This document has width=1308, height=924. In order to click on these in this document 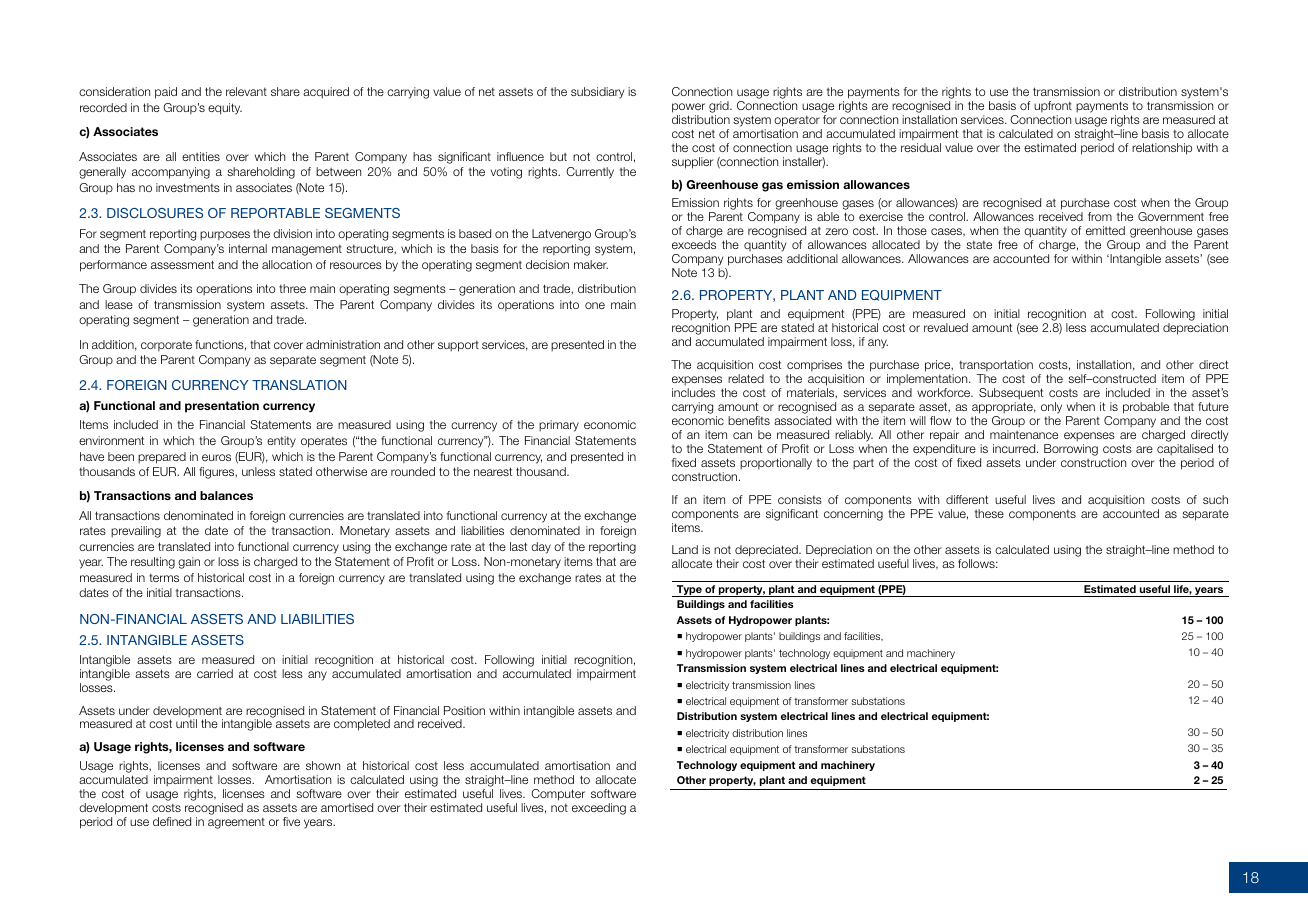, I will do `click(989, 513)`.
